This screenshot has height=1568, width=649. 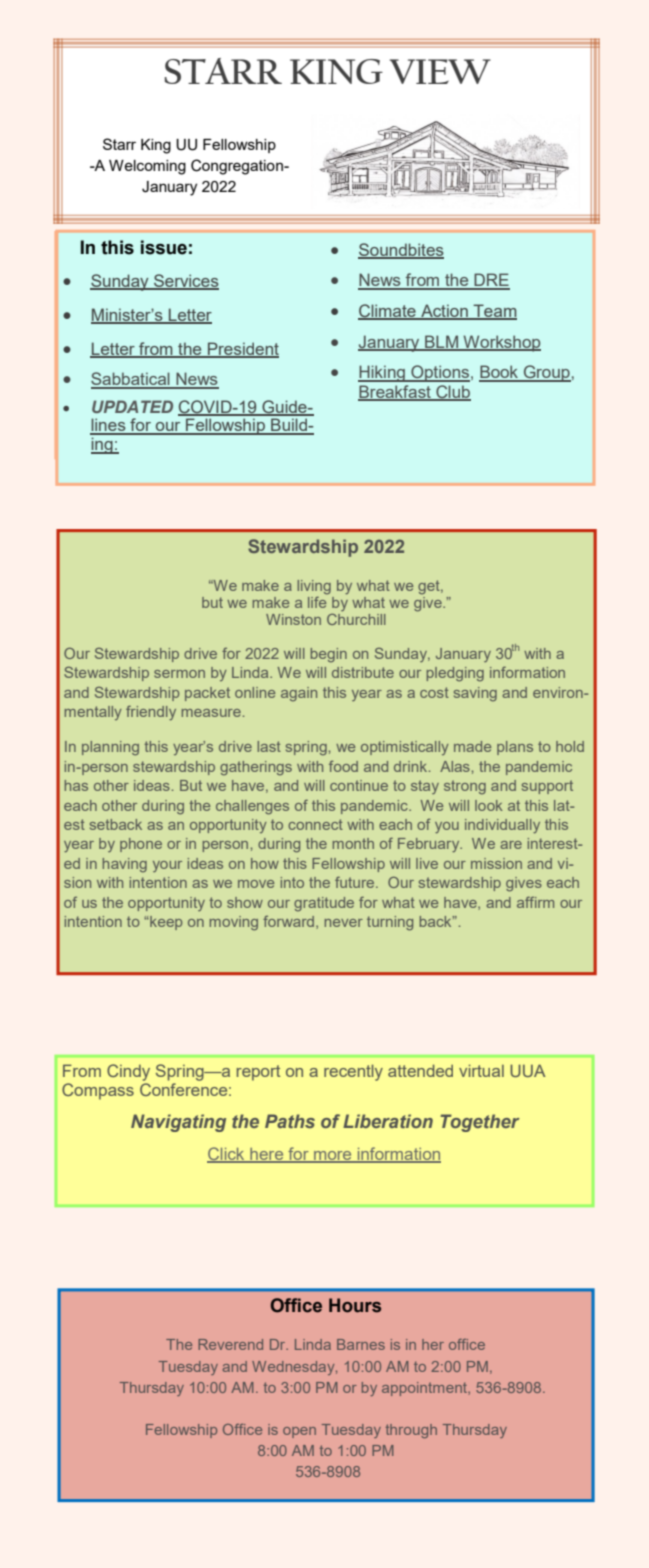 I want to click on VIEW, so click(x=440, y=71).
